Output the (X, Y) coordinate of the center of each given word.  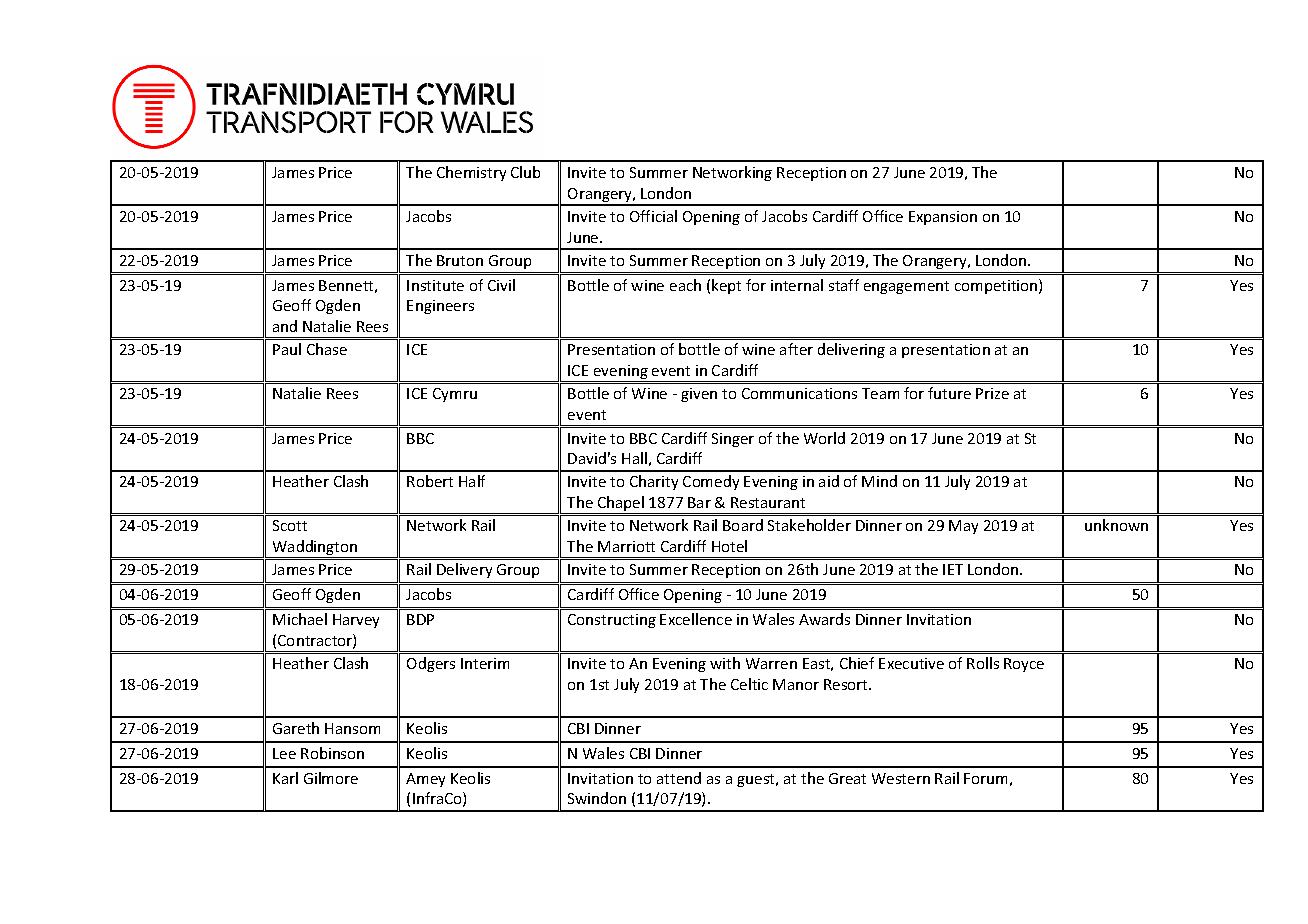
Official (653, 216)
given (699, 395)
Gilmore (331, 778)
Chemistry (471, 173)
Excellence (696, 619)
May (963, 527)
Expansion (943, 218)
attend (679, 778)
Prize (992, 393)
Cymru (455, 395)
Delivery (464, 570)
